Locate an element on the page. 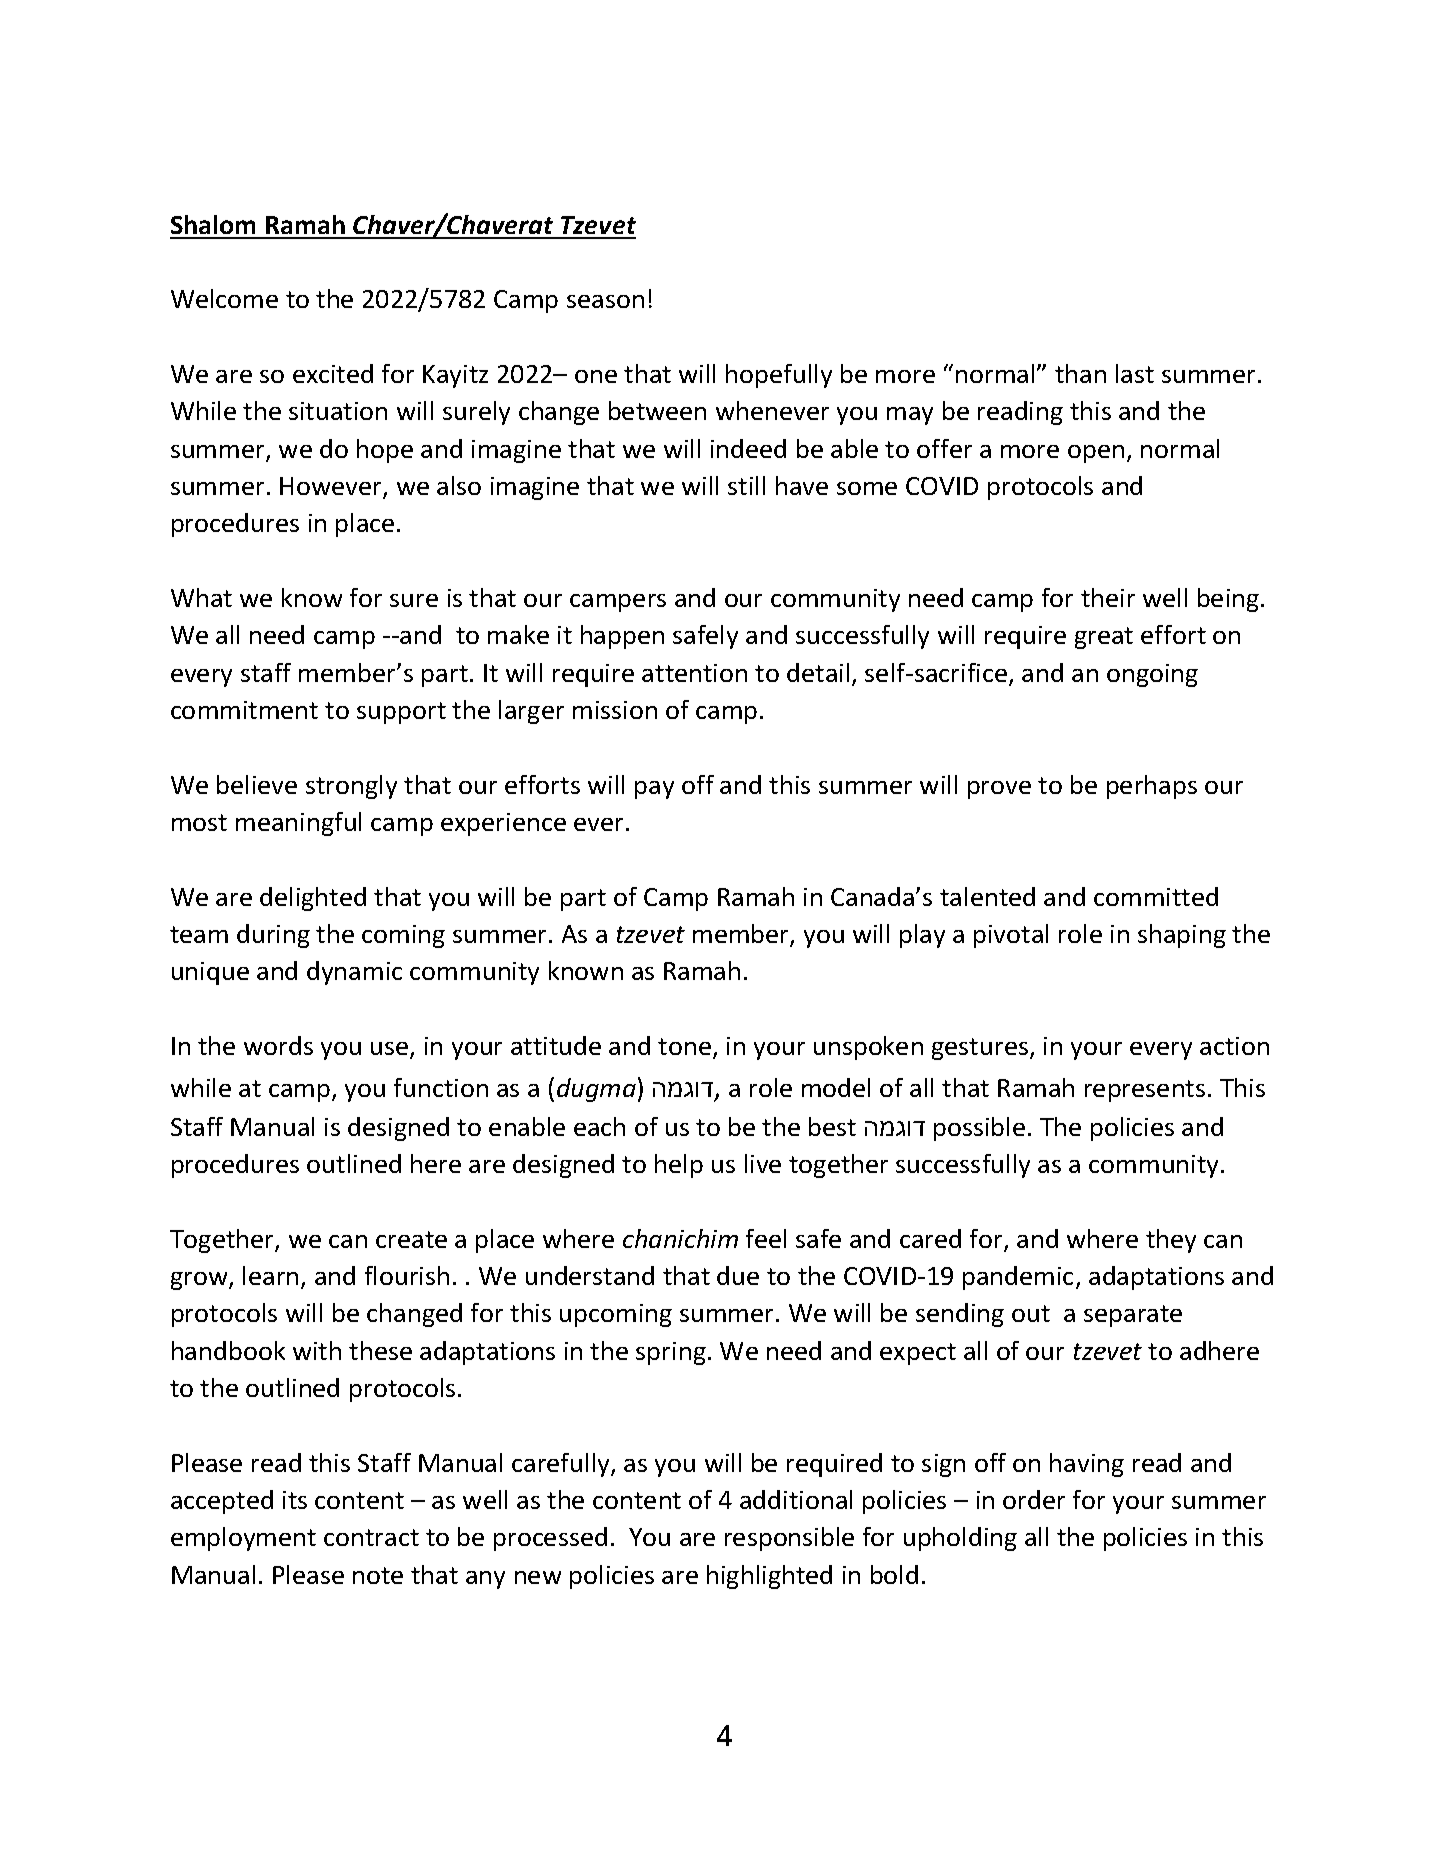  What is located at coordinates (201, 597).
